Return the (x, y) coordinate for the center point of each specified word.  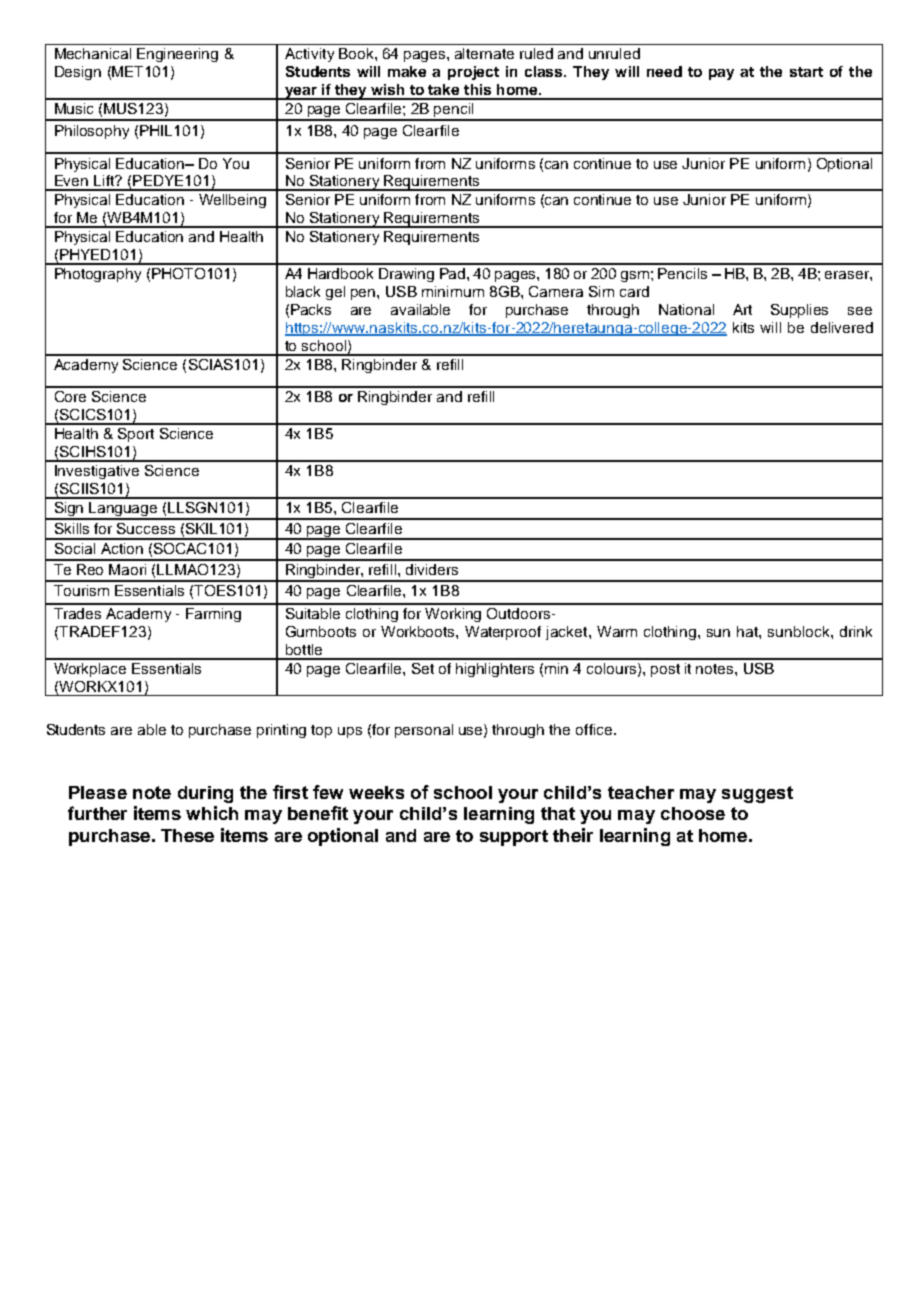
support (514, 838)
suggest (757, 794)
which (212, 813)
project (473, 73)
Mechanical (93, 53)
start (806, 72)
